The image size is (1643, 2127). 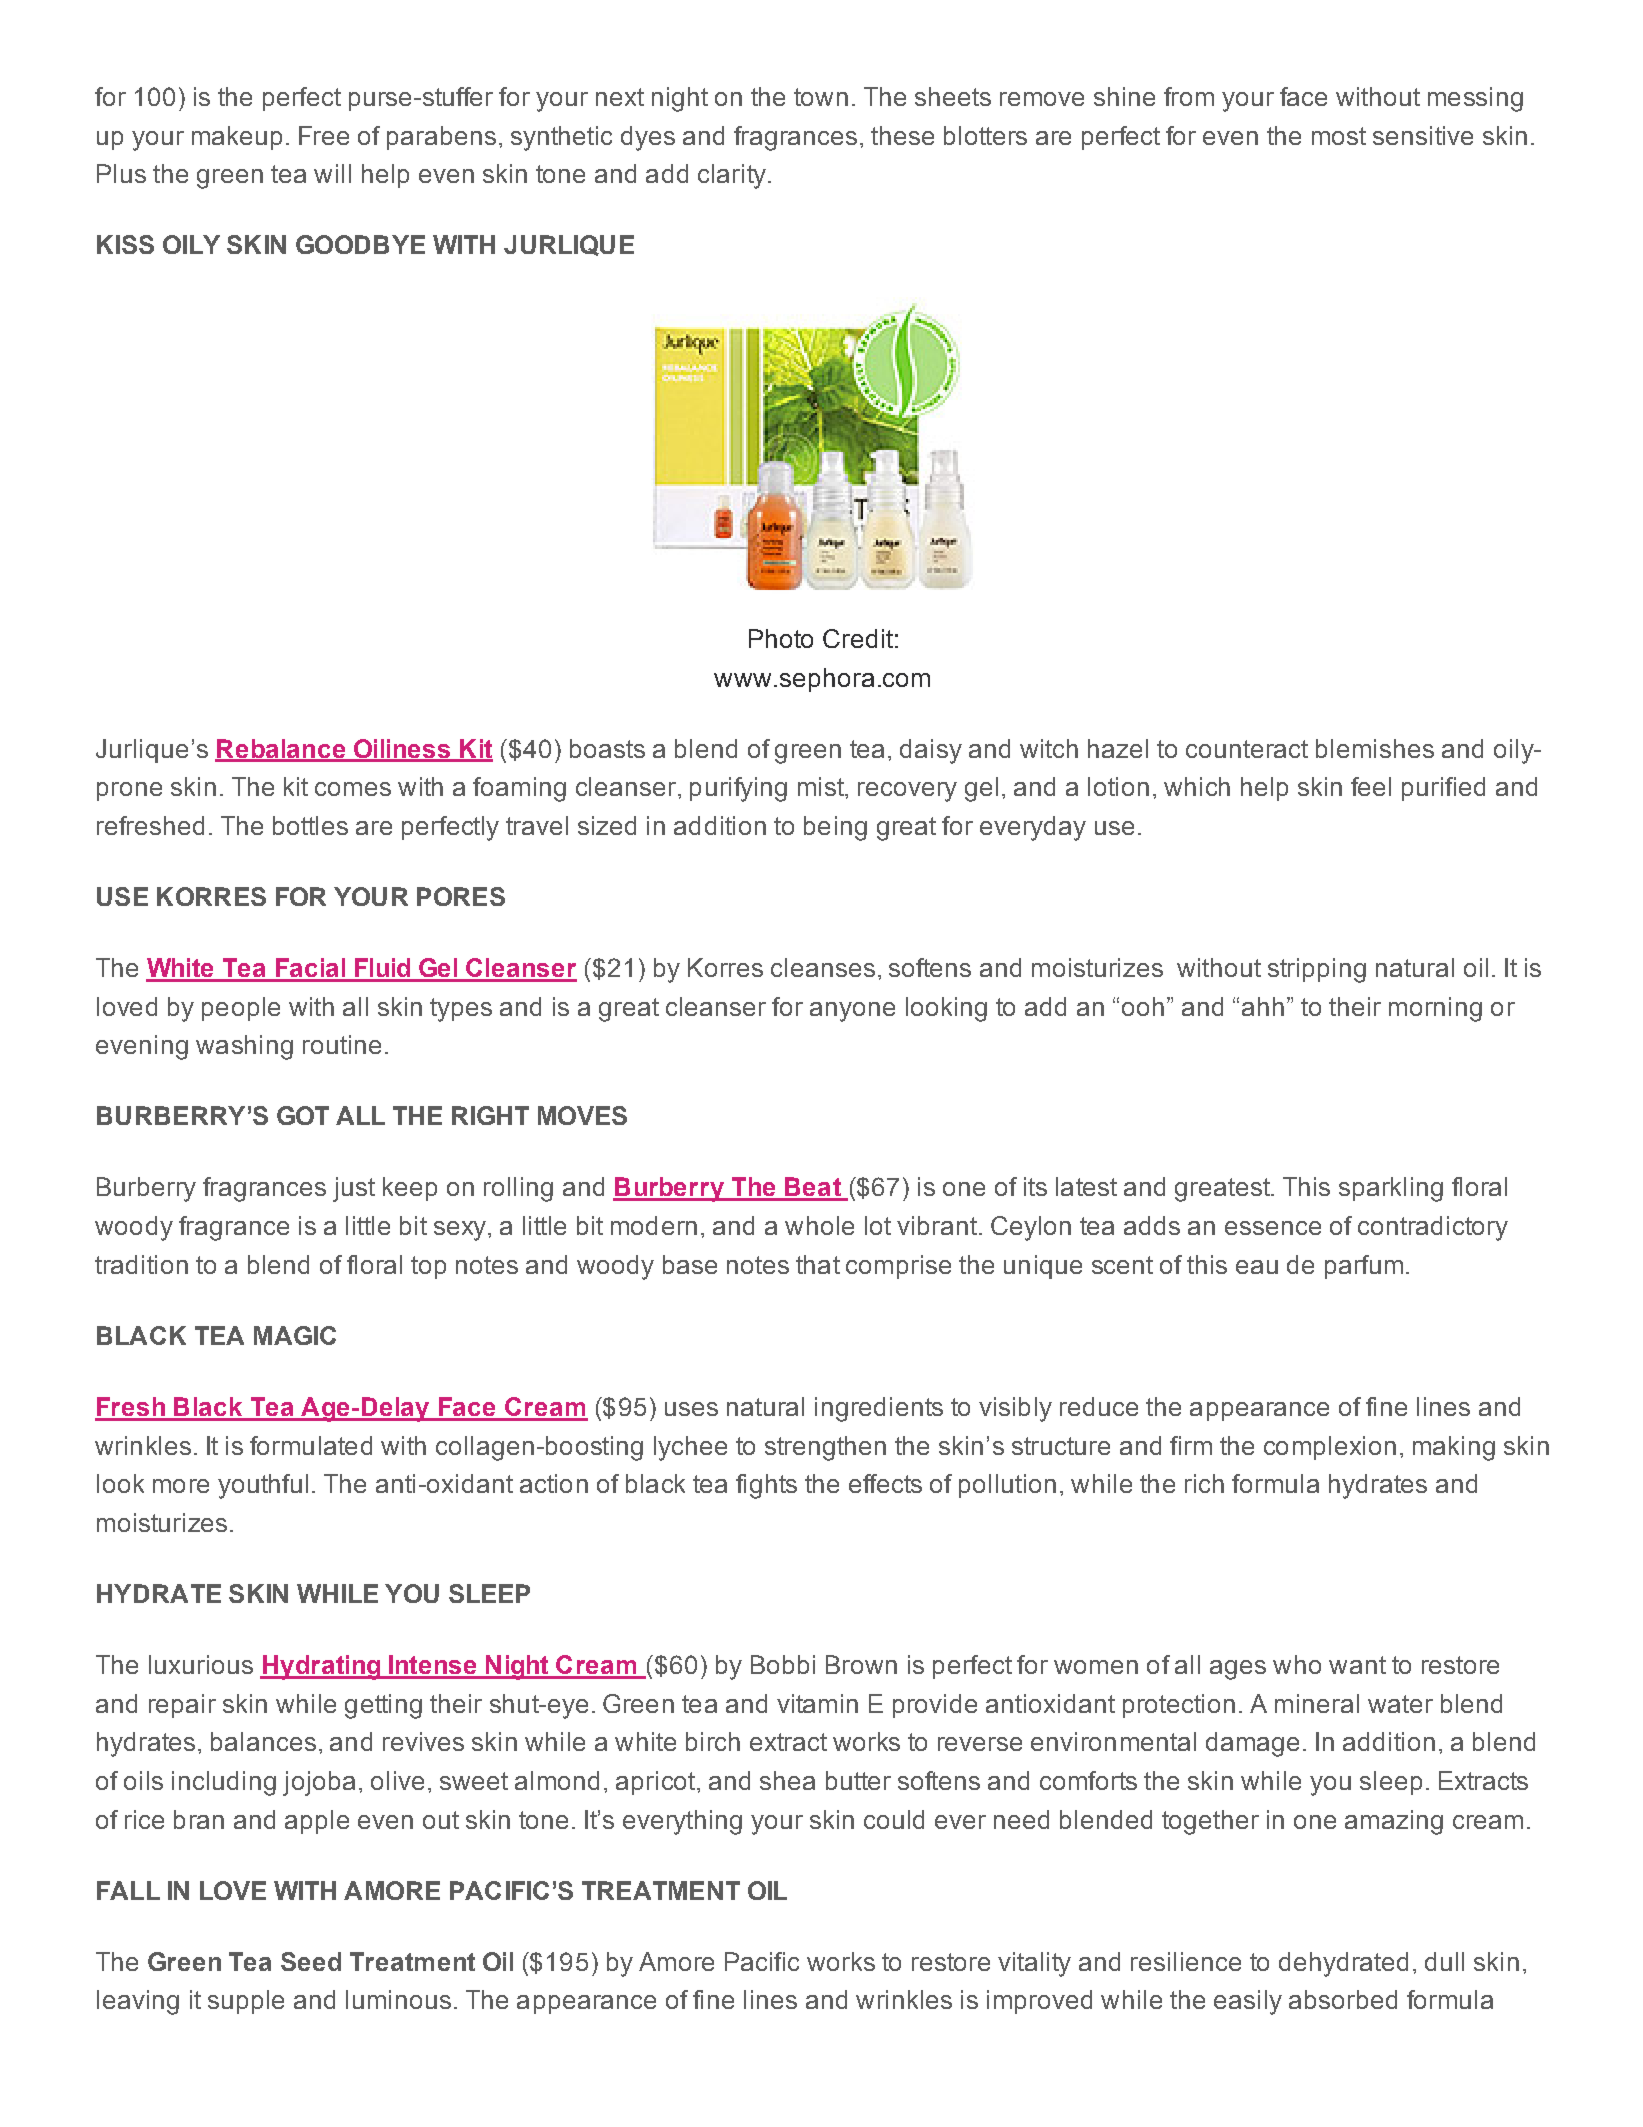 What do you see at coordinates (311, 1961) in the screenshot?
I see `Seed` at bounding box center [311, 1961].
